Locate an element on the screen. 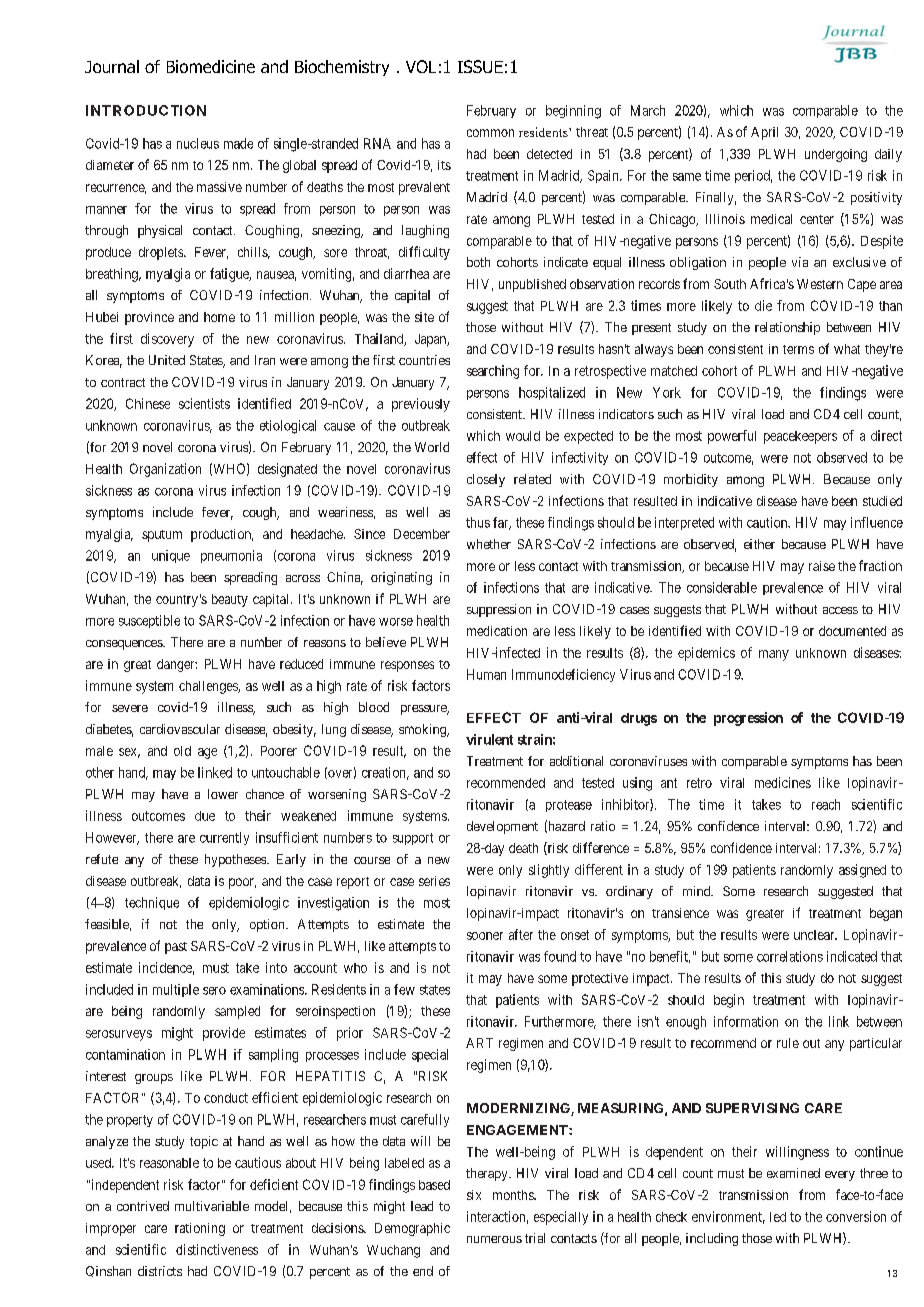 Image resolution: width=924 pixels, height=1307 pixels. many is located at coordinates (774, 655).
